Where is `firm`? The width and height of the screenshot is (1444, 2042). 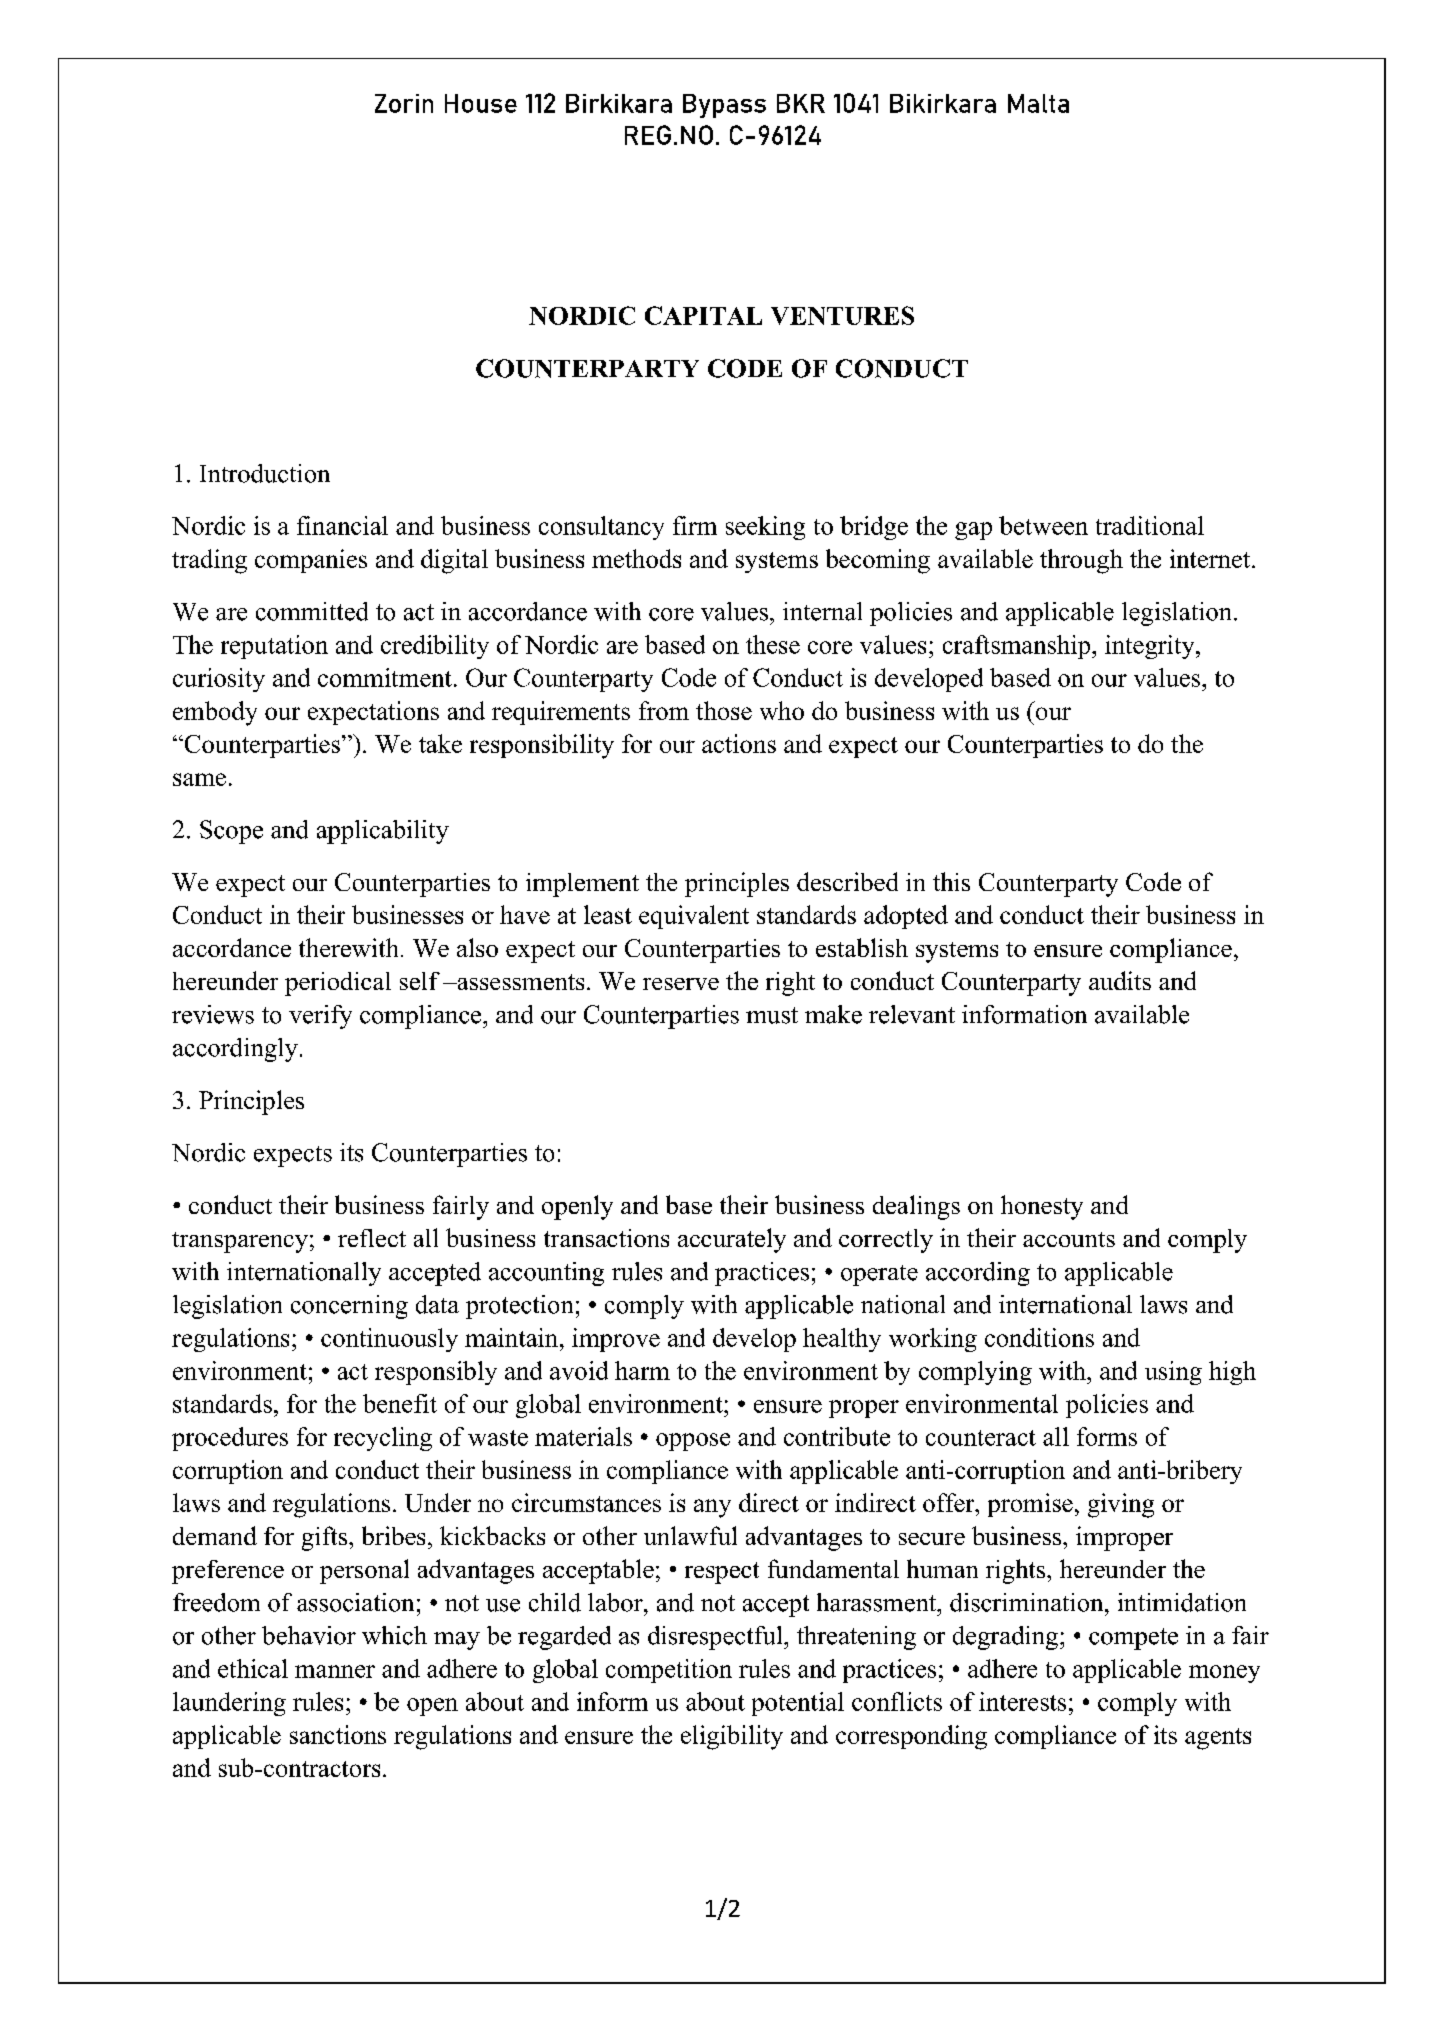
firm is located at coordinates (695, 525).
